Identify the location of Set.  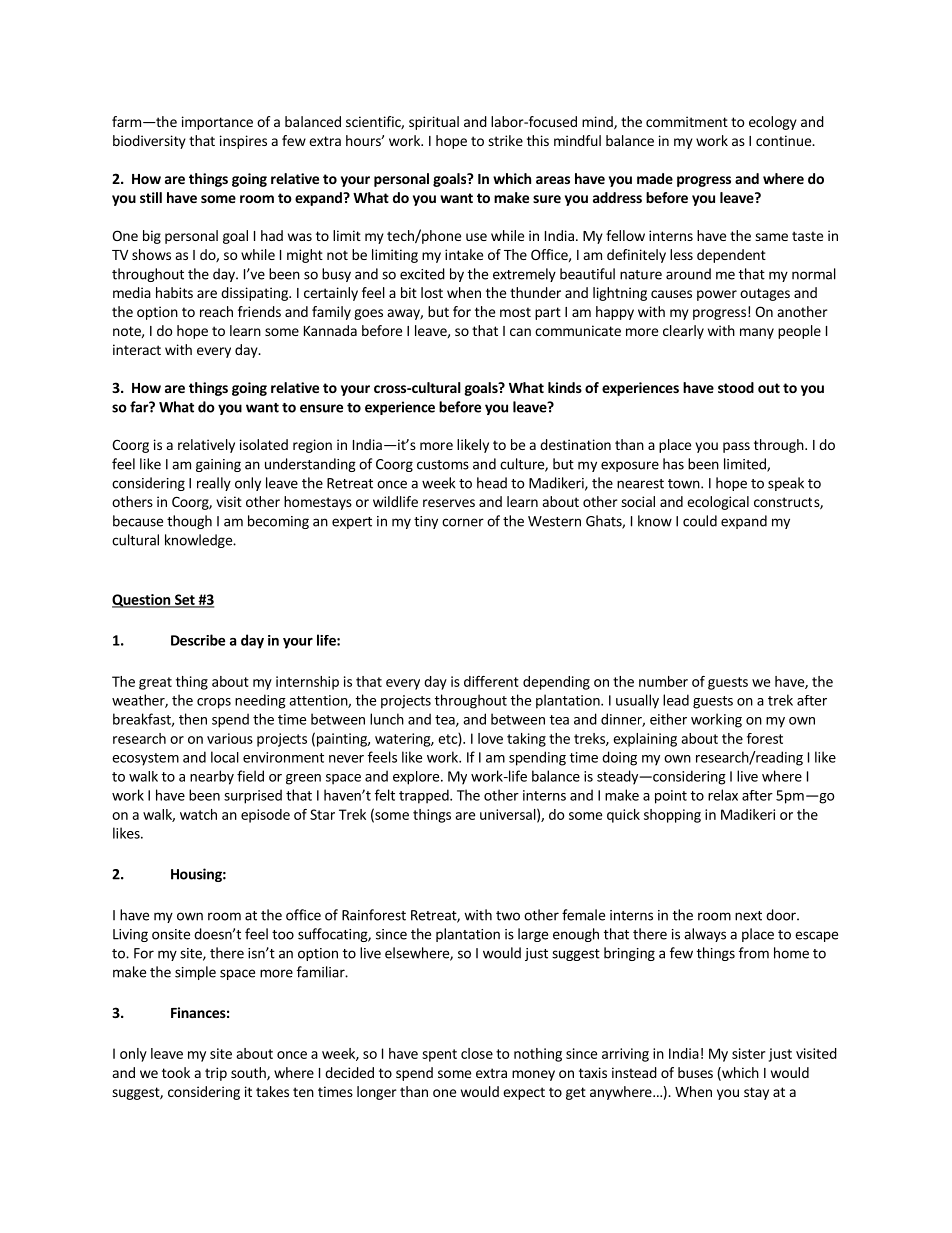
(184, 600).
